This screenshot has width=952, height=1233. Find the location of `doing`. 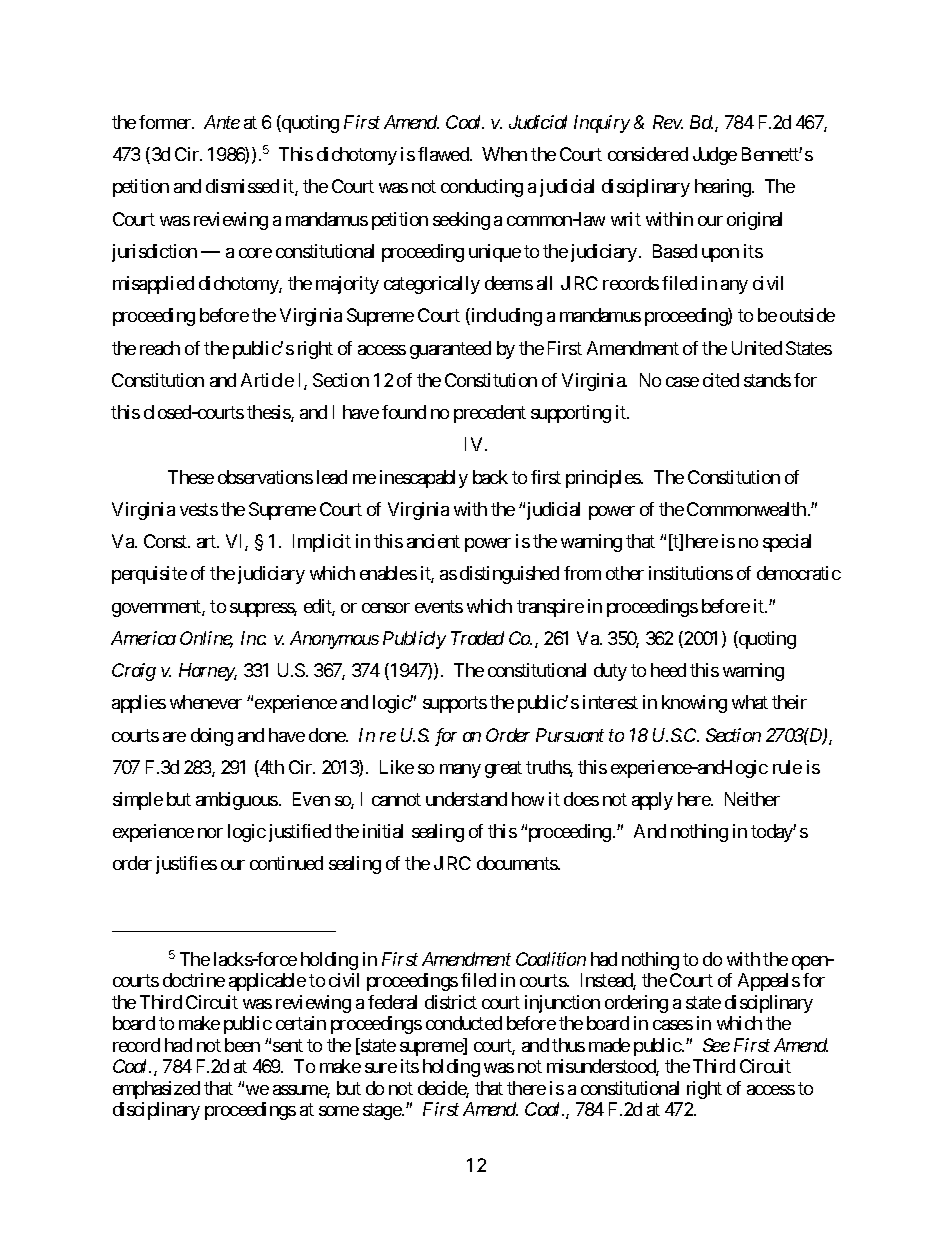

doing is located at coordinates (212, 737).
